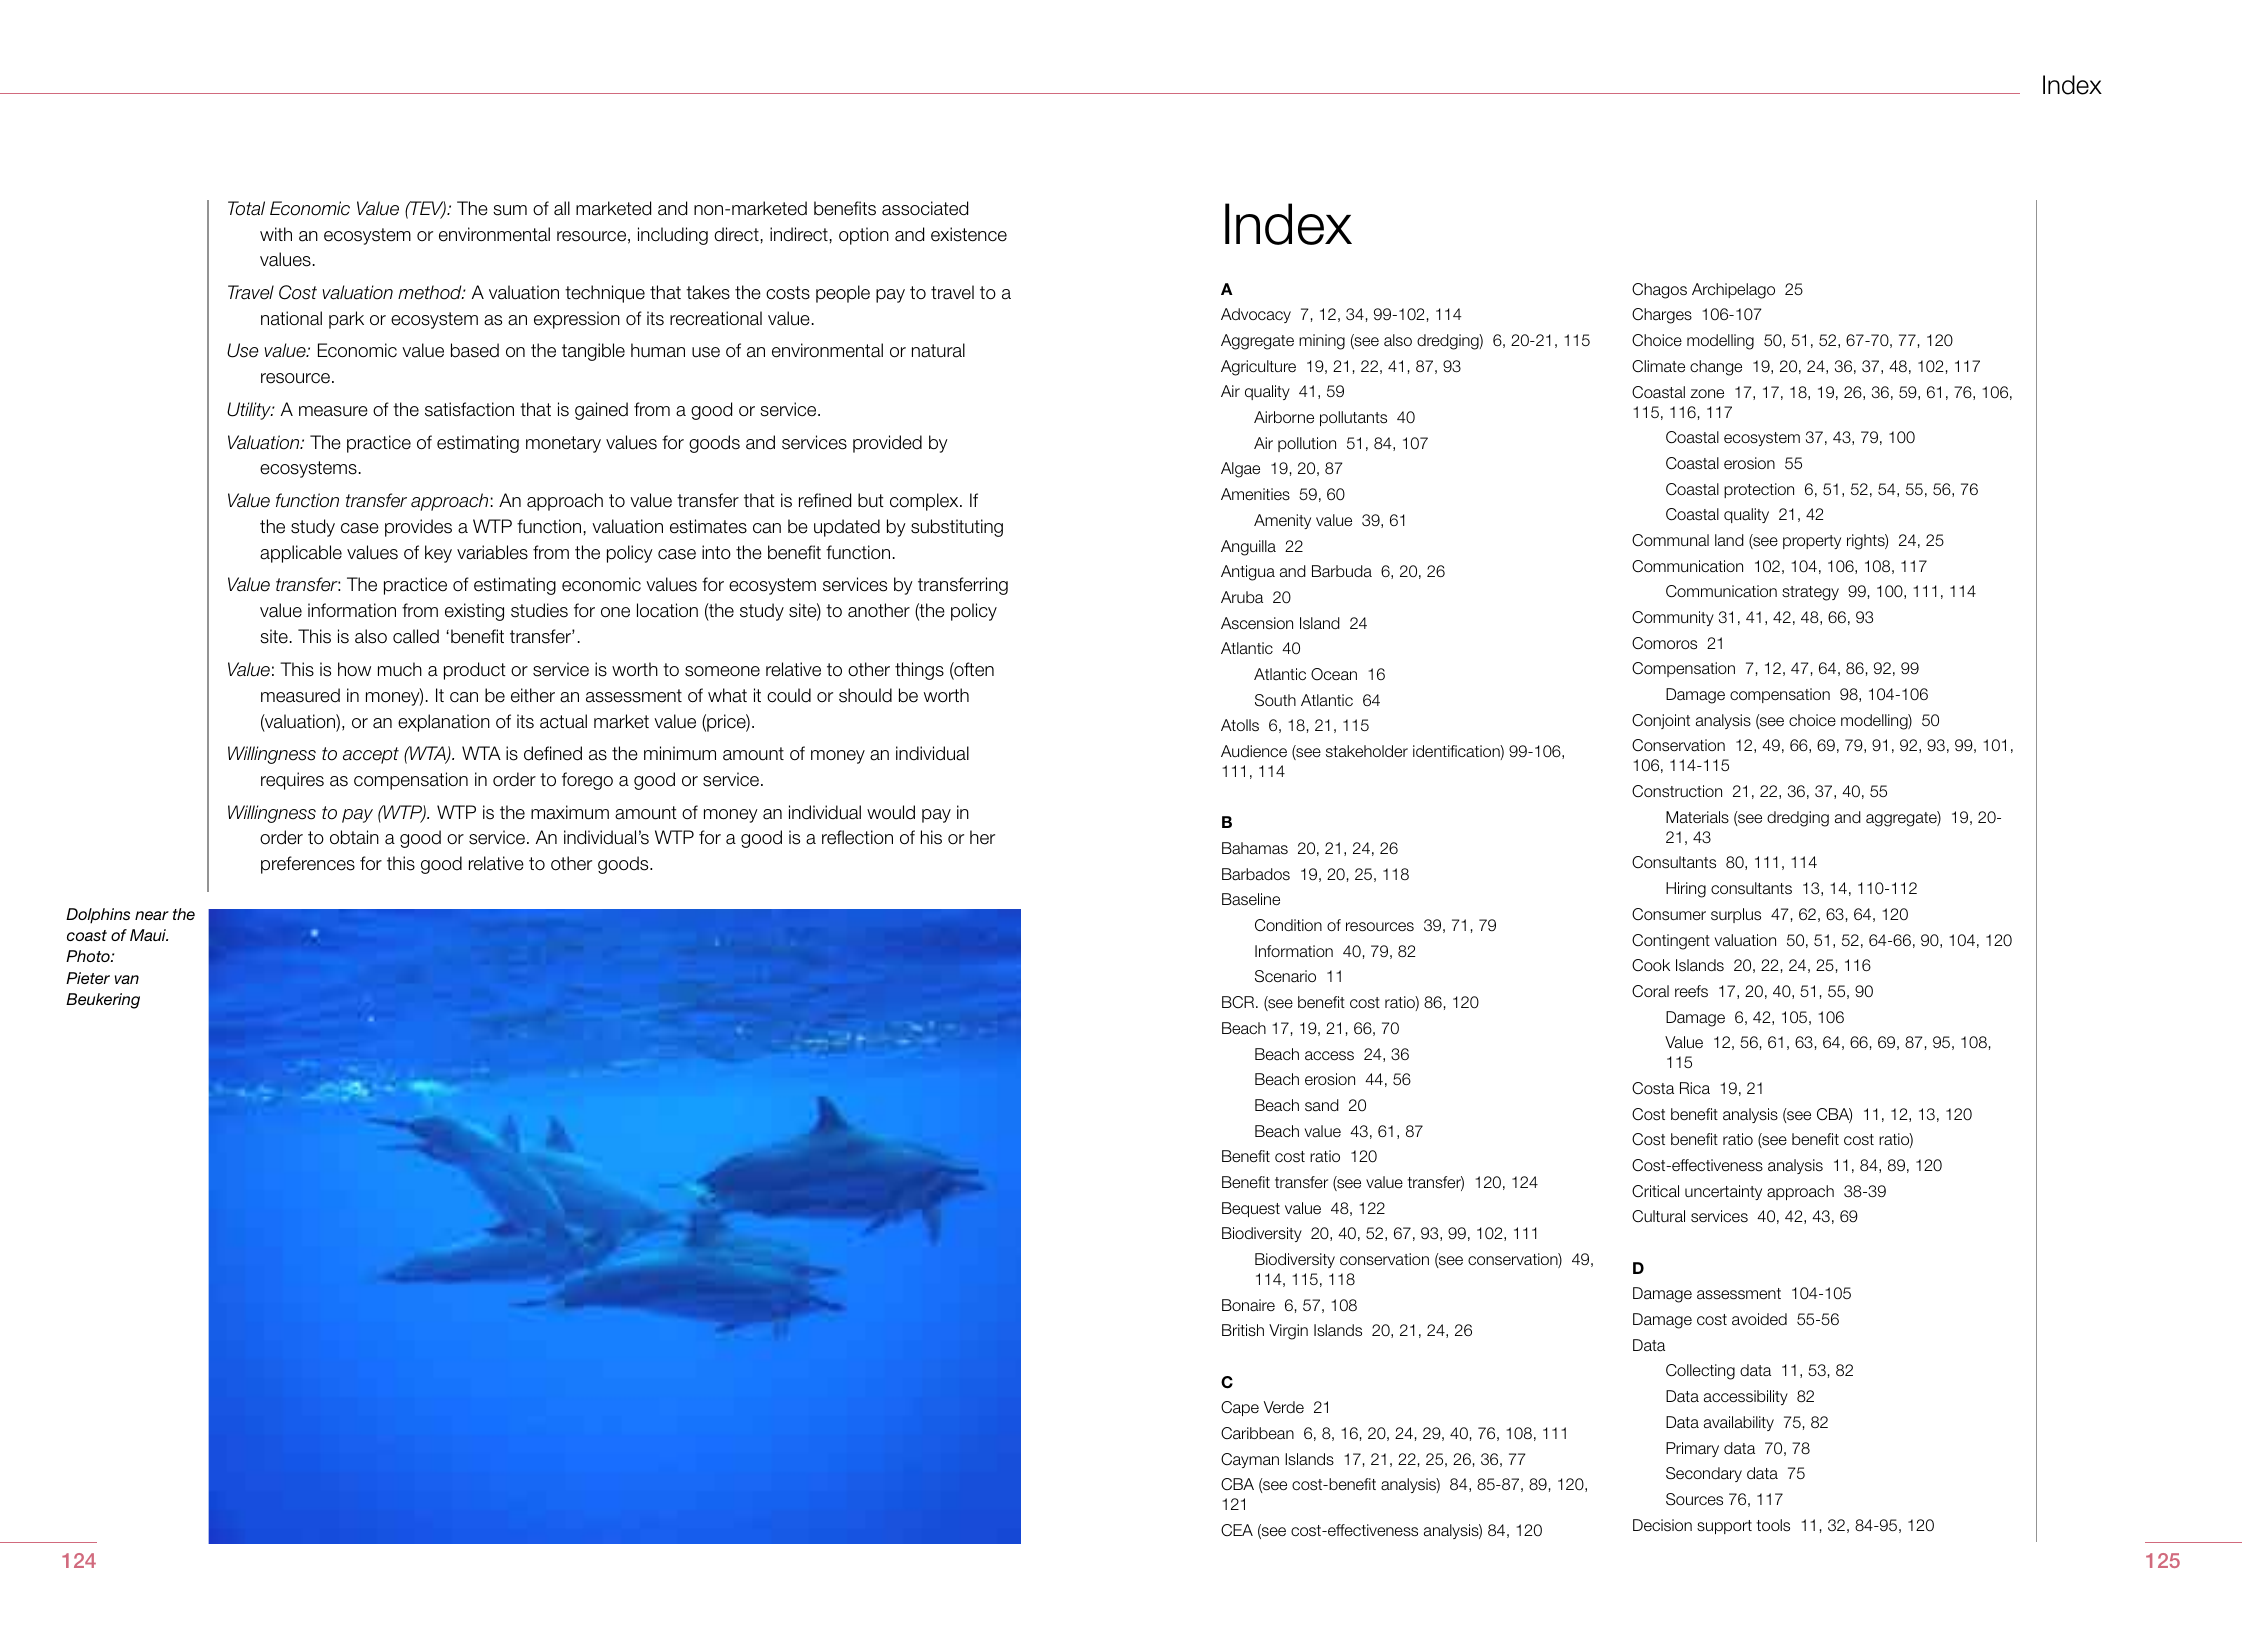 The image size is (2242, 1635). I want to click on with, so click(276, 234).
